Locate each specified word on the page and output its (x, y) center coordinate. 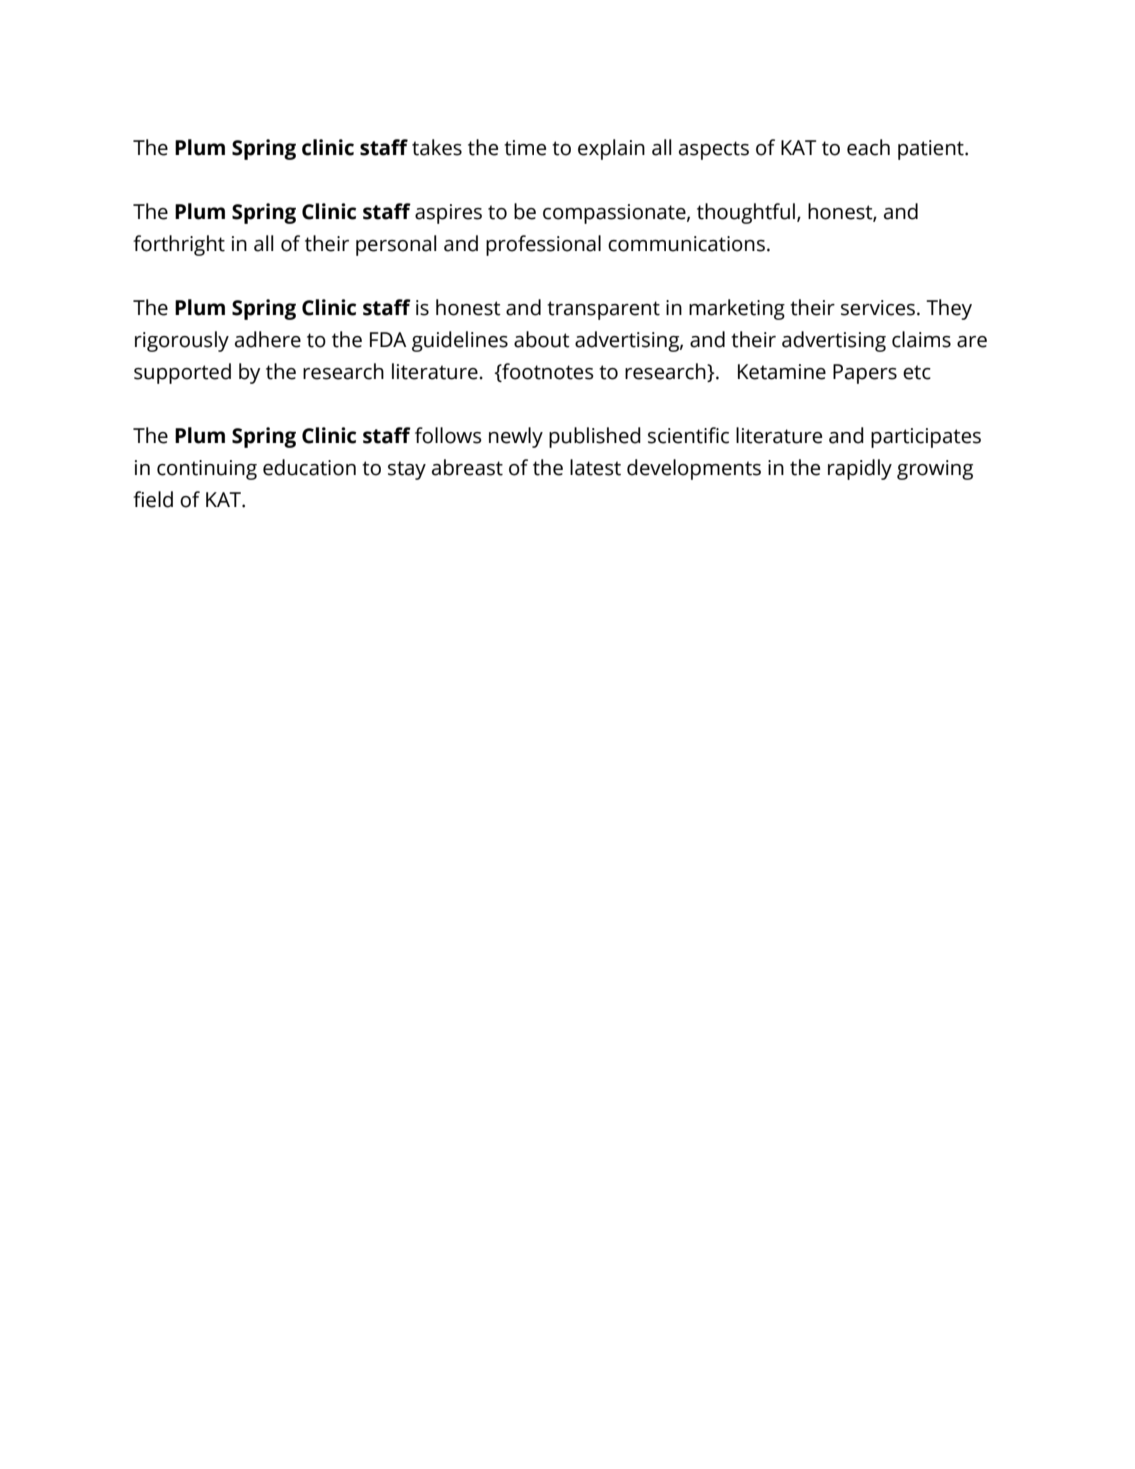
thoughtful (747, 213)
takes (437, 147)
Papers (865, 374)
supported (182, 373)
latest (595, 467)
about (542, 339)
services (879, 308)
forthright (179, 245)
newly (516, 437)
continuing (207, 470)
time (525, 148)
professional (543, 245)
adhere (268, 339)
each (868, 147)
